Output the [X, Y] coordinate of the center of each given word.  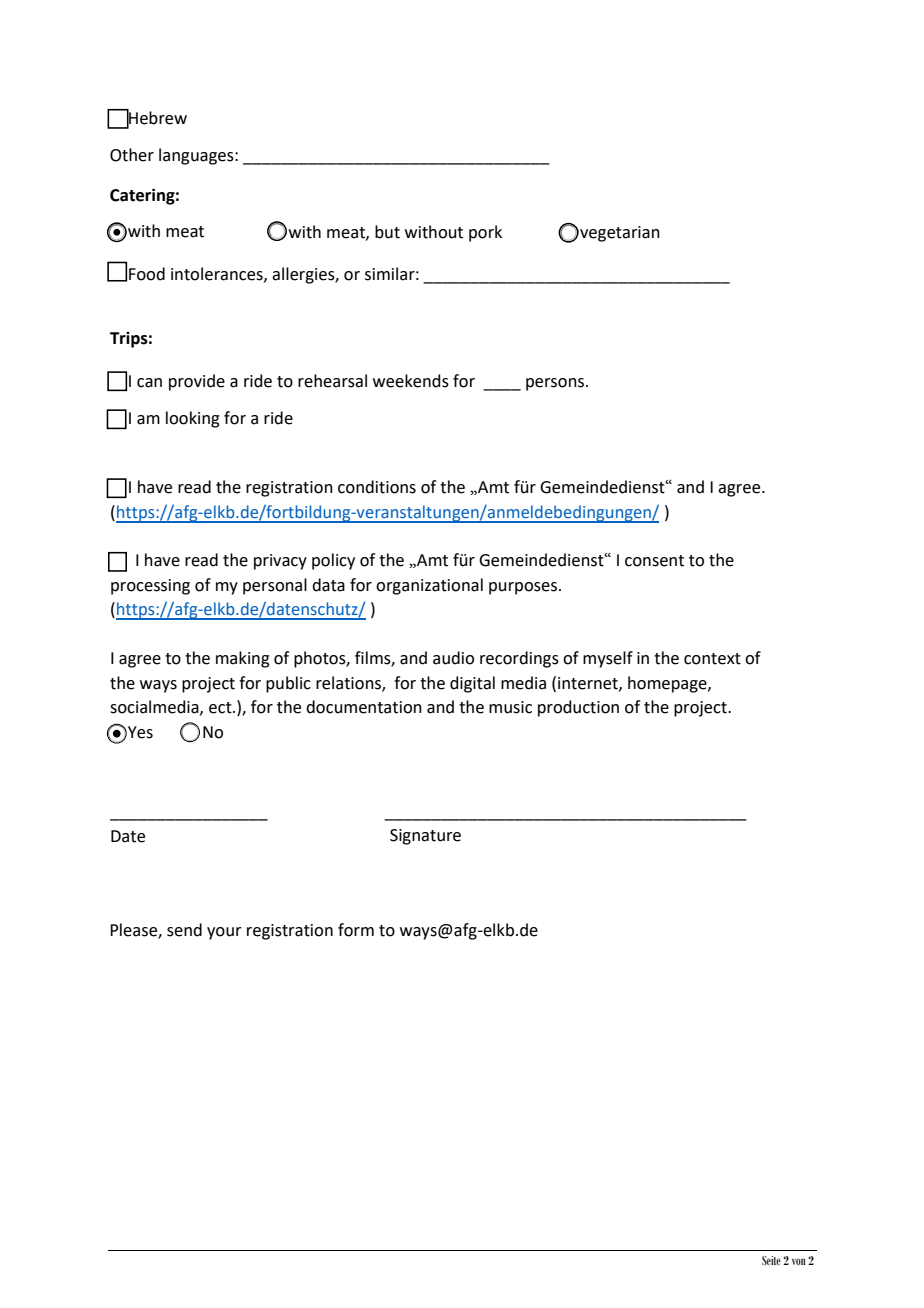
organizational [429, 586]
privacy [280, 562]
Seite [771, 1260]
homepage [668, 684]
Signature [425, 837]
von [799, 1261]
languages [197, 156]
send [184, 930]
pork [485, 233]
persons [555, 384]
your [224, 933]
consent [654, 561]
